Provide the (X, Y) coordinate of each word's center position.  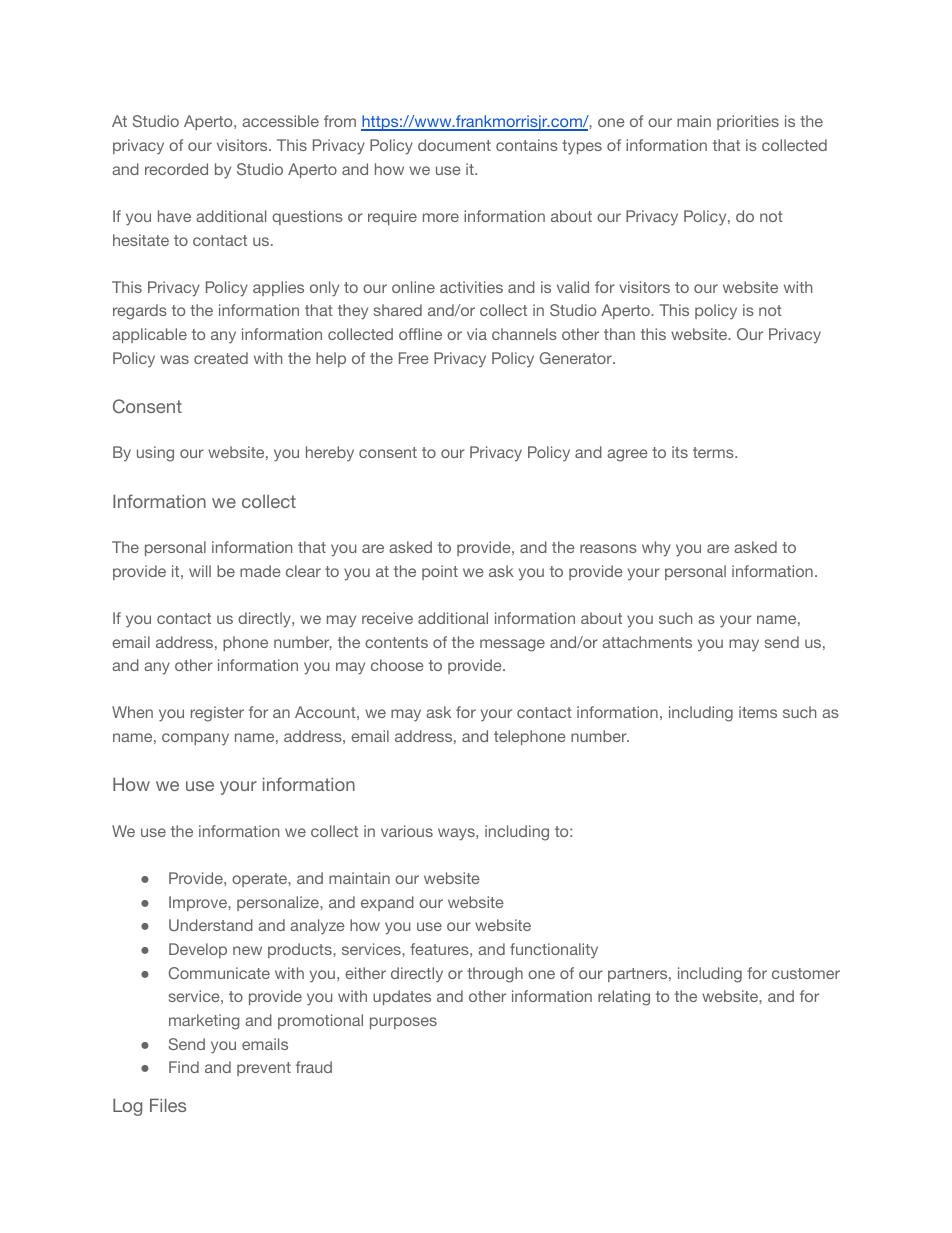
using (155, 454)
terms (714, 452)
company (195, 739)
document (454, 145)
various (407, 831)
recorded (176, 169)
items (758, 712)
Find (184, 1067)
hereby (330, 454)
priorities (748, 122)
